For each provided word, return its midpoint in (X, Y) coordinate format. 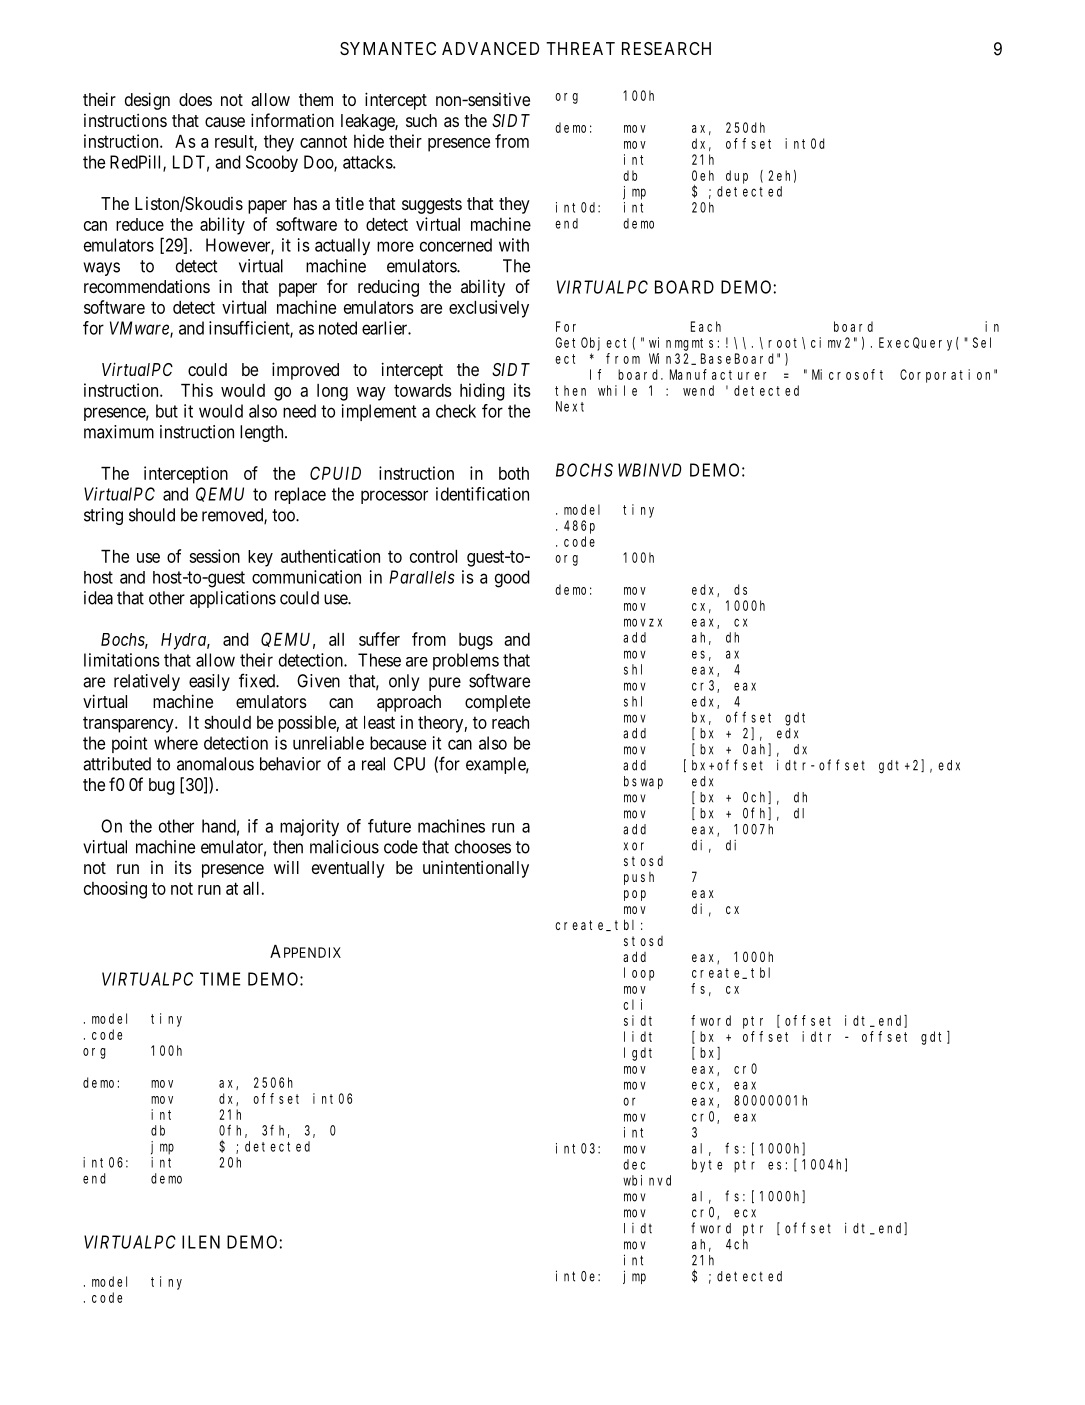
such (421, 120)
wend (698, 390)
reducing (388, 288)
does (195, 99)
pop (635, 895)
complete (497, 703)
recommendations (147, 286)
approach (409, 703)
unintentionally (476, 869)
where (176, 743)
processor (394, 497)
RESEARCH (666, 48)
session (214, 556)
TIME (220, 979)
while (617, 390)
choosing (115, 890)
